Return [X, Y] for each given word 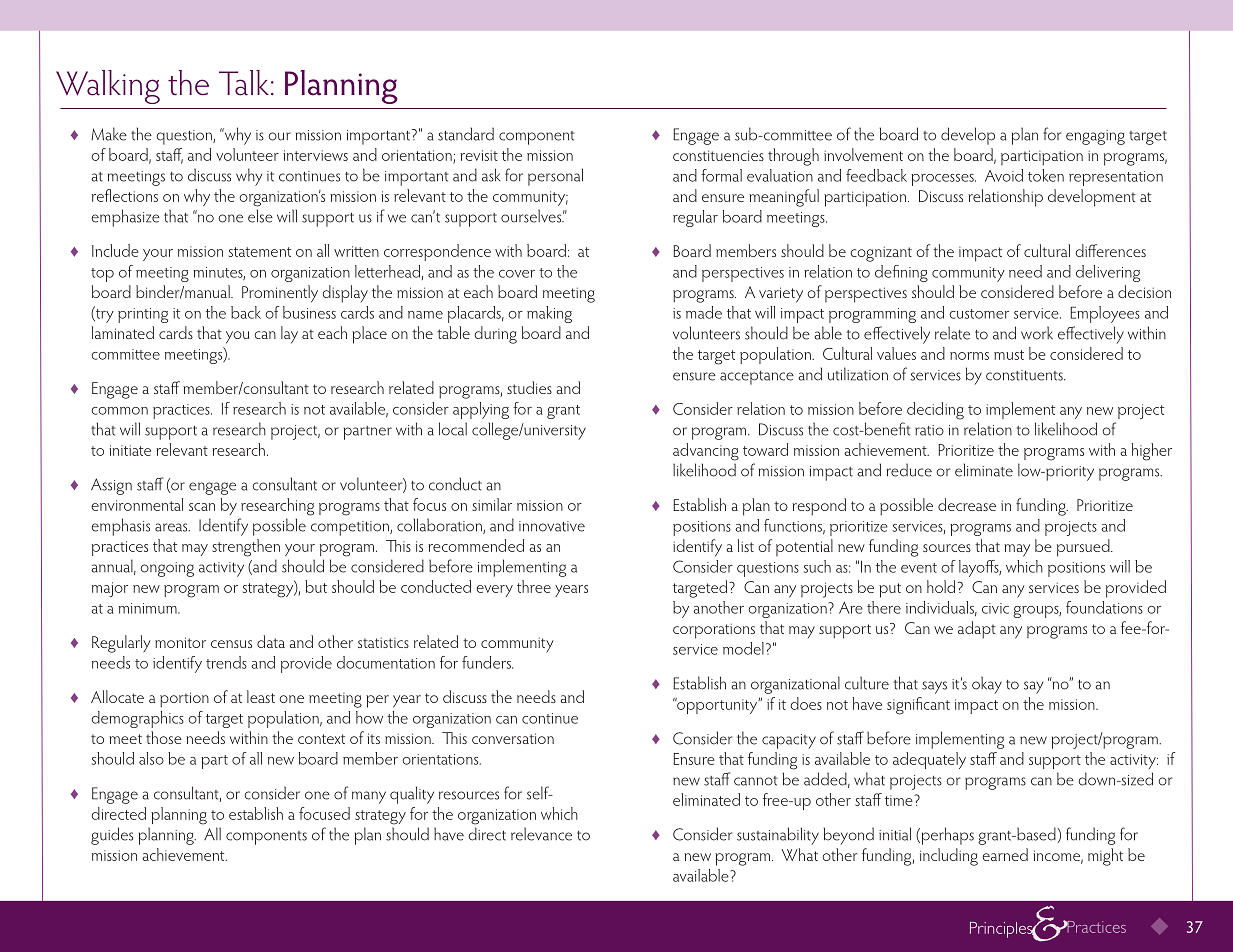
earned [1005, 854]
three [534, 586]
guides [112, 836]
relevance [541, 834]
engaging [1095, 137]
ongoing [167, 569]
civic [995, 608]
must [1009, 355]
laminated [123, 332]
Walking [108, 87]
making [549, 314]
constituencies [718, 155]
